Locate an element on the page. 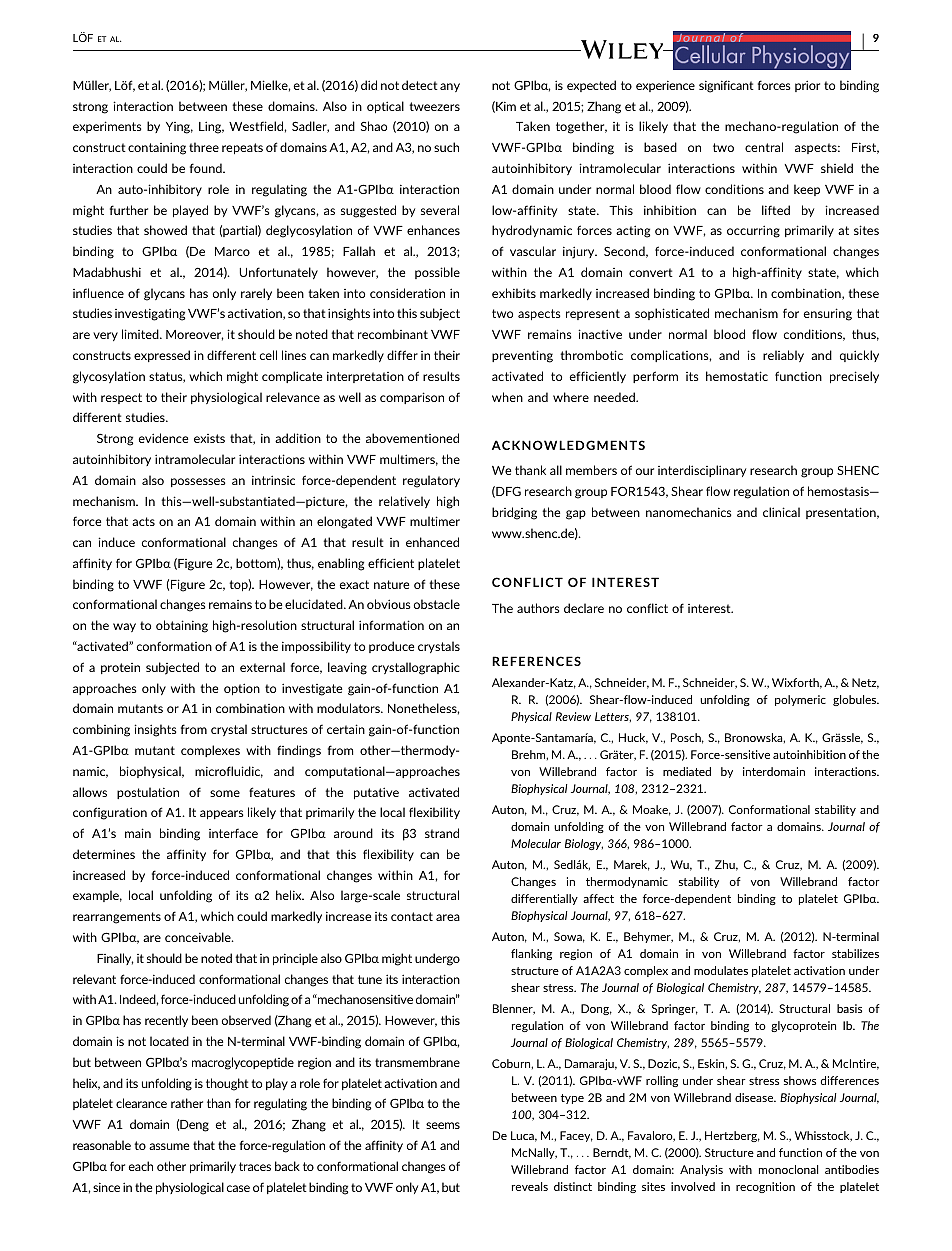 The image size is (952, 1251). assume is located at coordinates (169, 1146).
